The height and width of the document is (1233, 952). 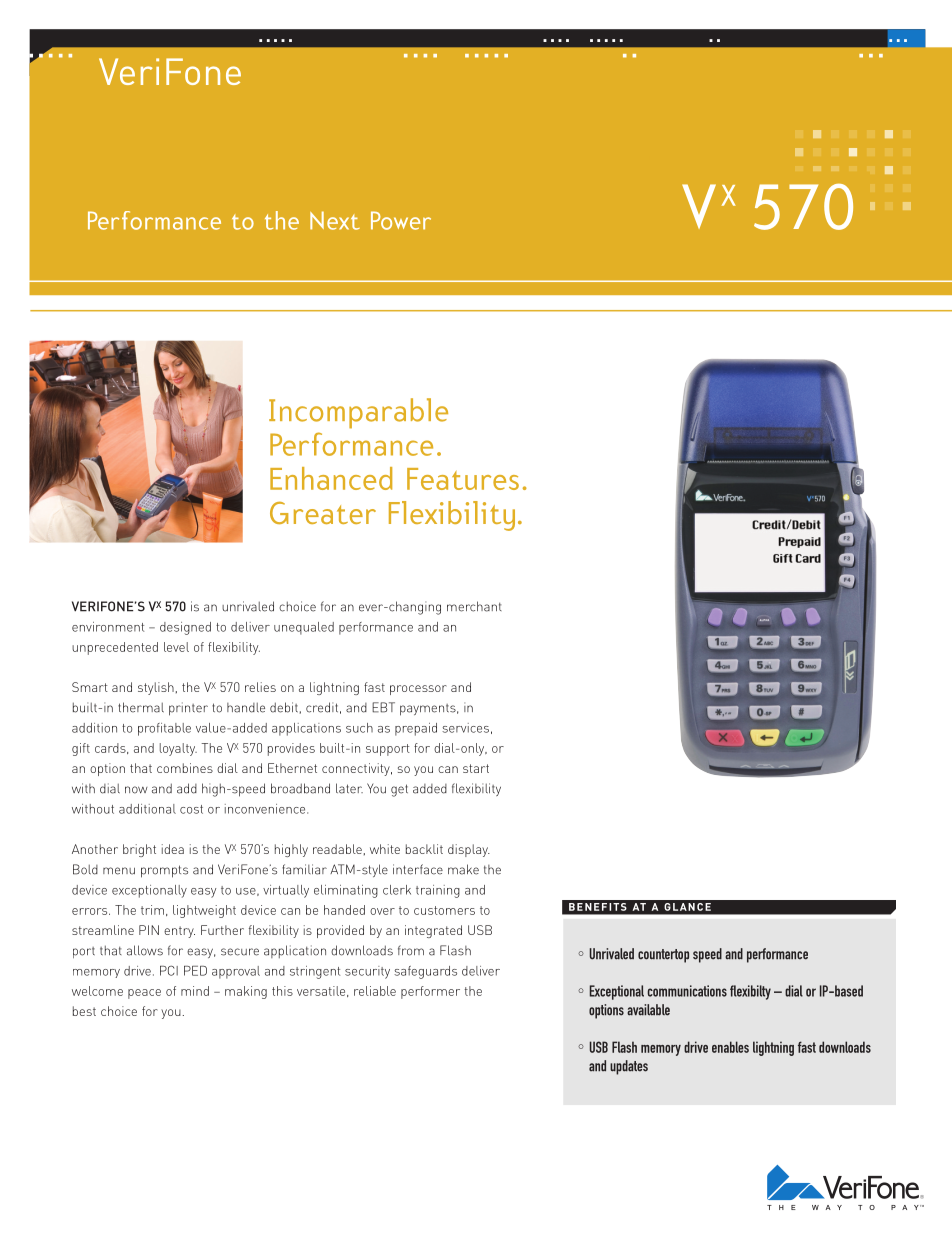 I want to click on Enhanced, so click(x=331, y=478).
